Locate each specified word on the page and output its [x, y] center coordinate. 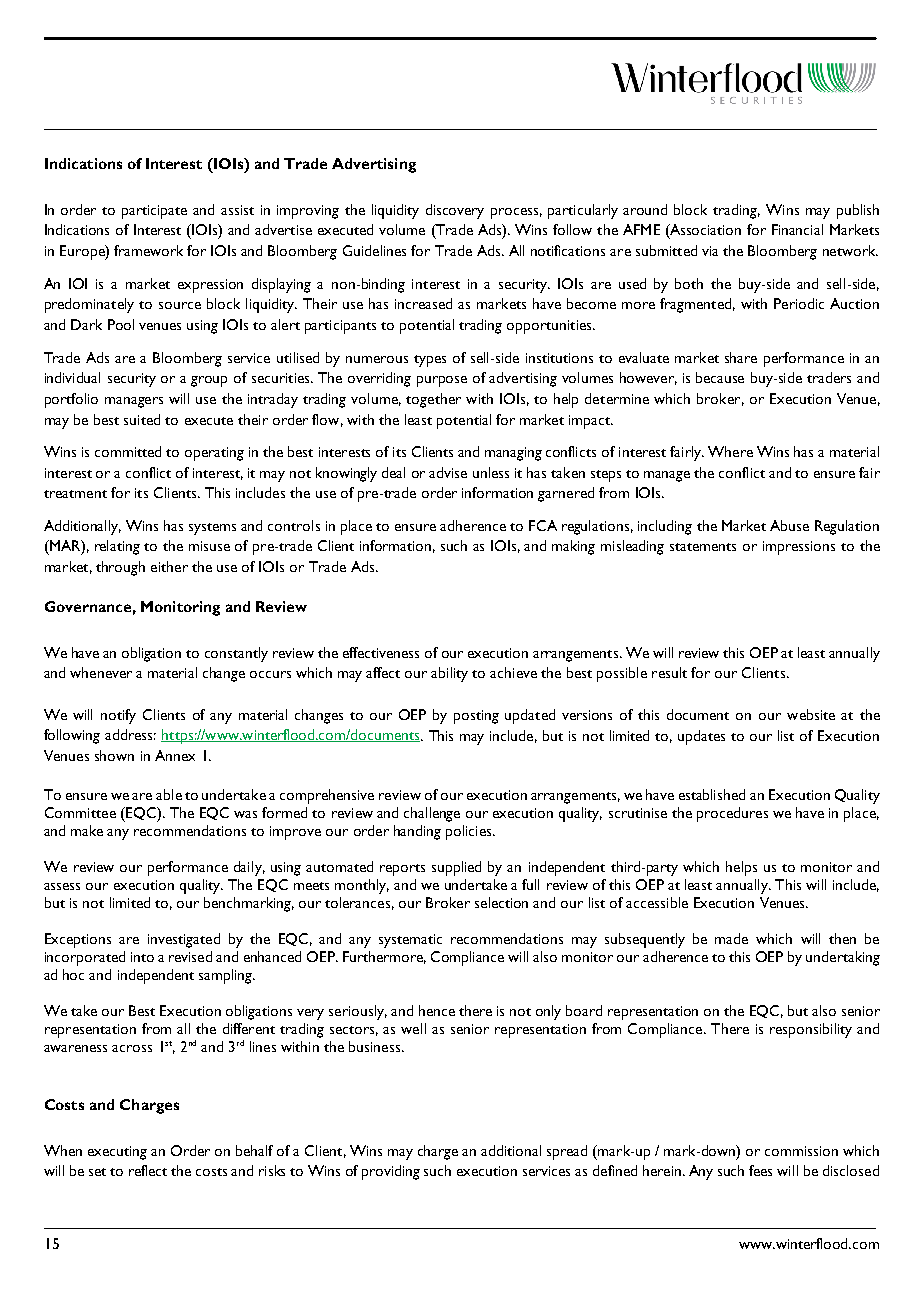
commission [801, 1151]
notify [118, 716]
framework [148, 250]
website [811, 714]
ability [449, 674]
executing [117, 1153]
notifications [568, 250]
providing [391, 1172]
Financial [797, 229]
